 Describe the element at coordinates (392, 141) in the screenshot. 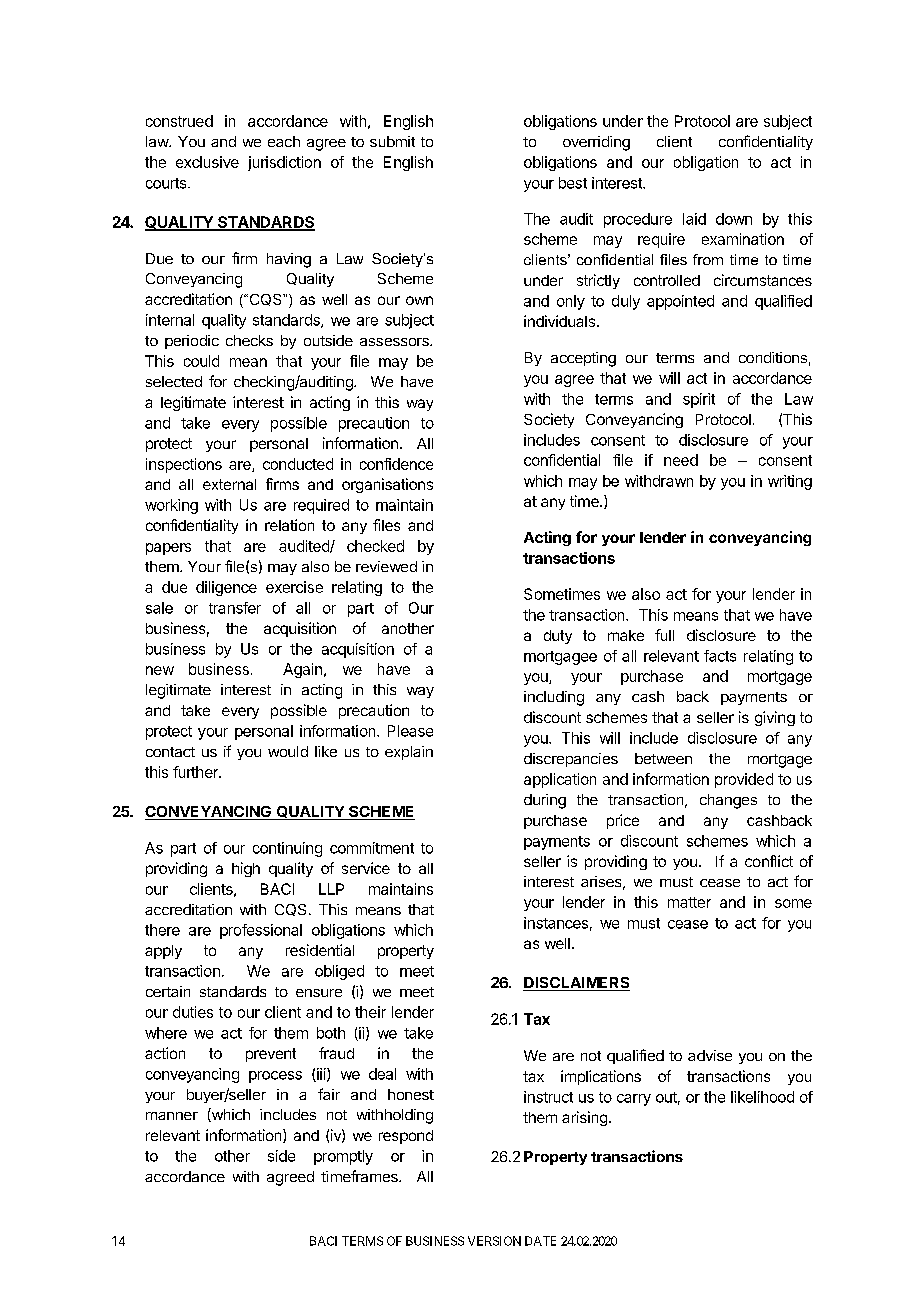

I see `submit` at that location.
